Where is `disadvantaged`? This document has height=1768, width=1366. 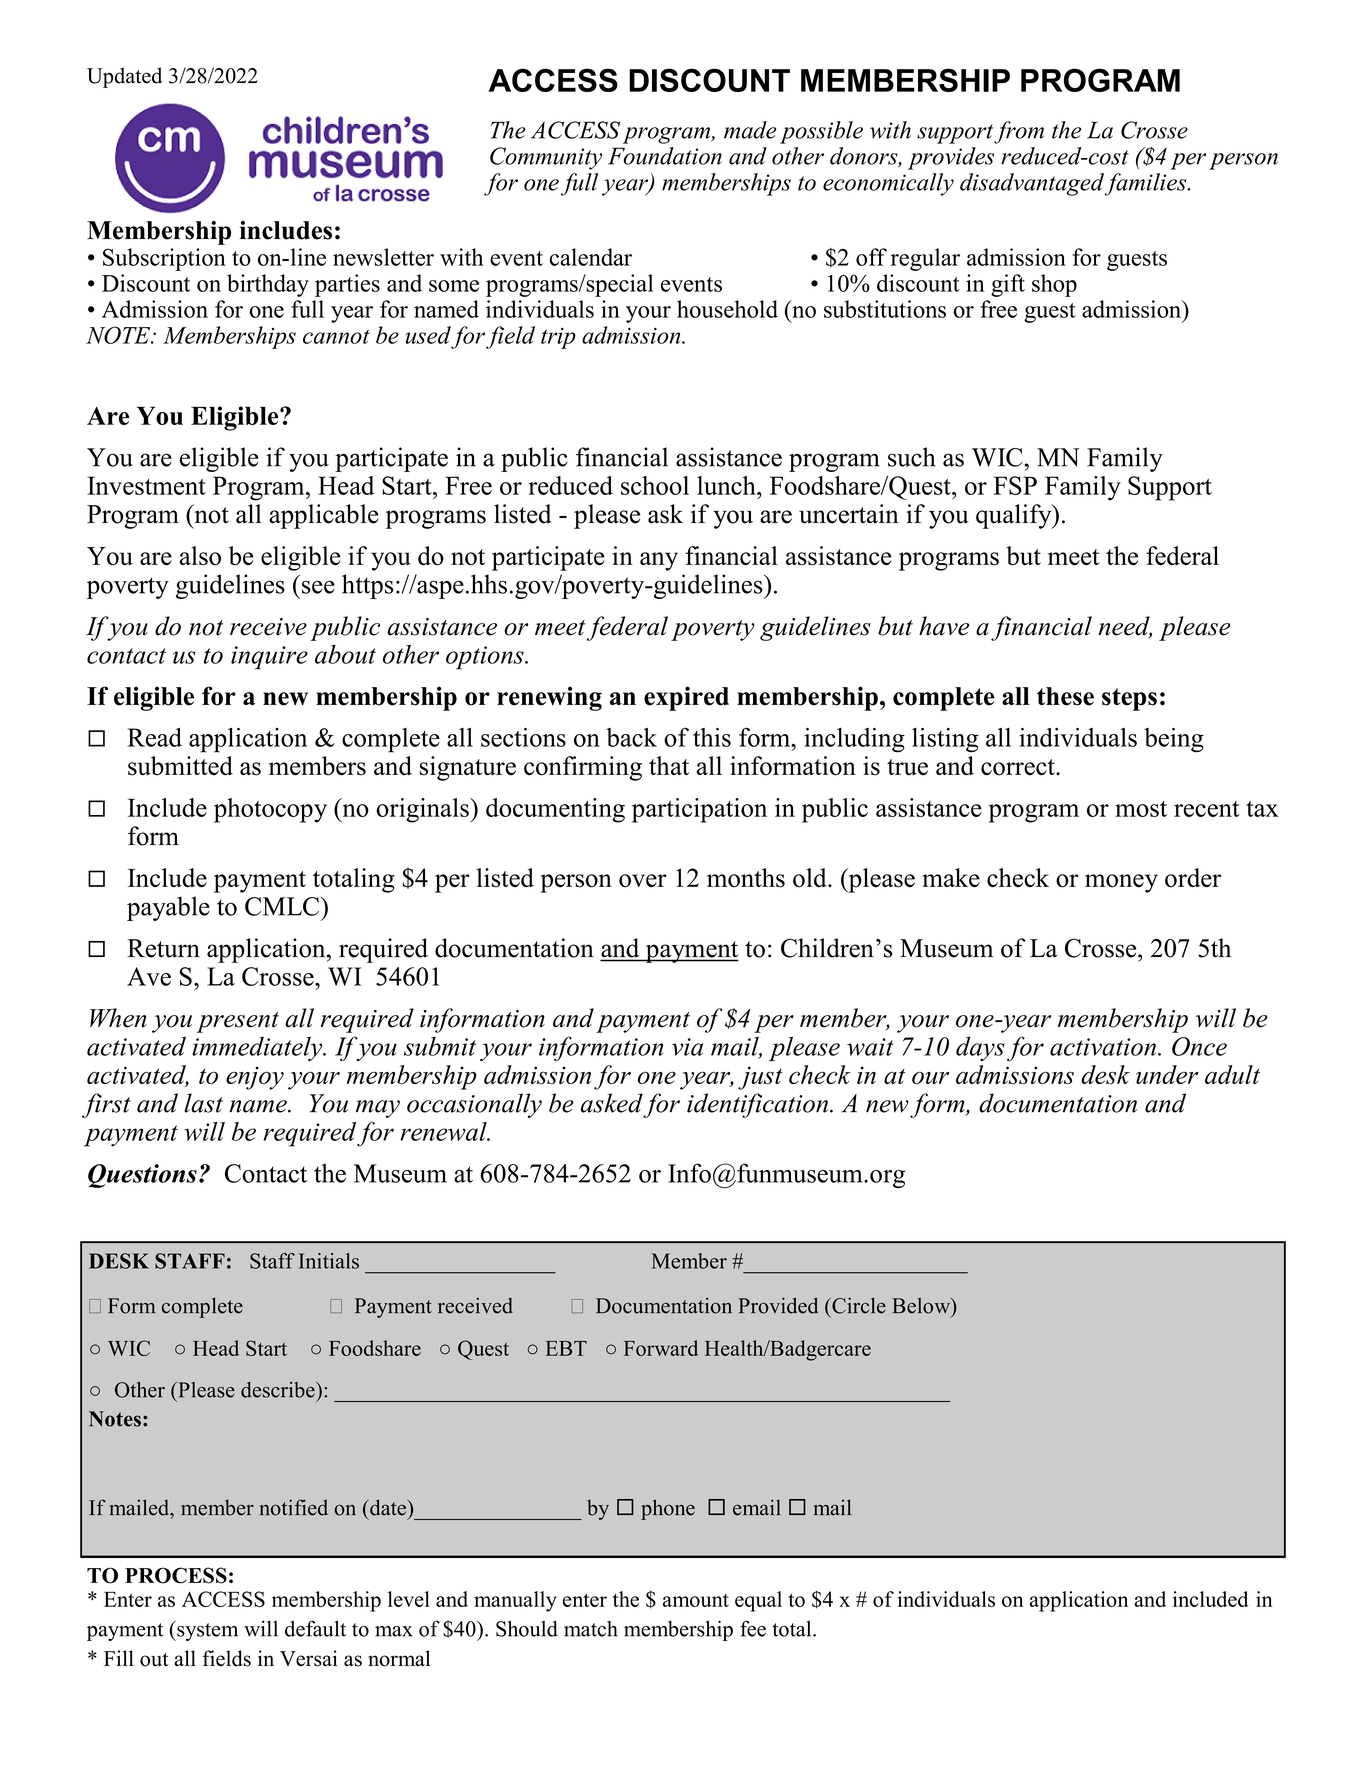 disadvantaged is located at coordinates (1033, 184).
